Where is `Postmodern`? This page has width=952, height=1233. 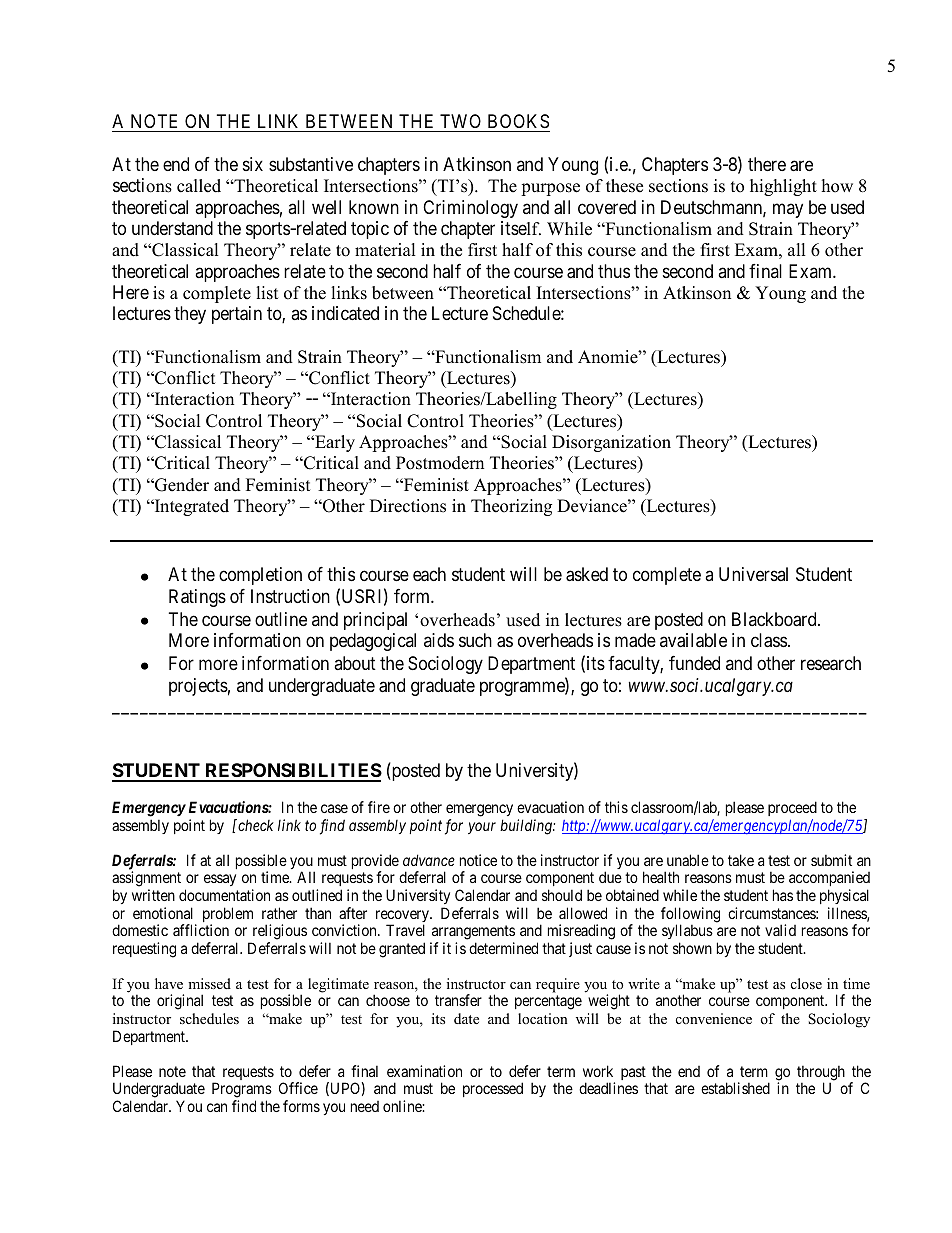
Postmodern is located at coordinates (440, 463).
